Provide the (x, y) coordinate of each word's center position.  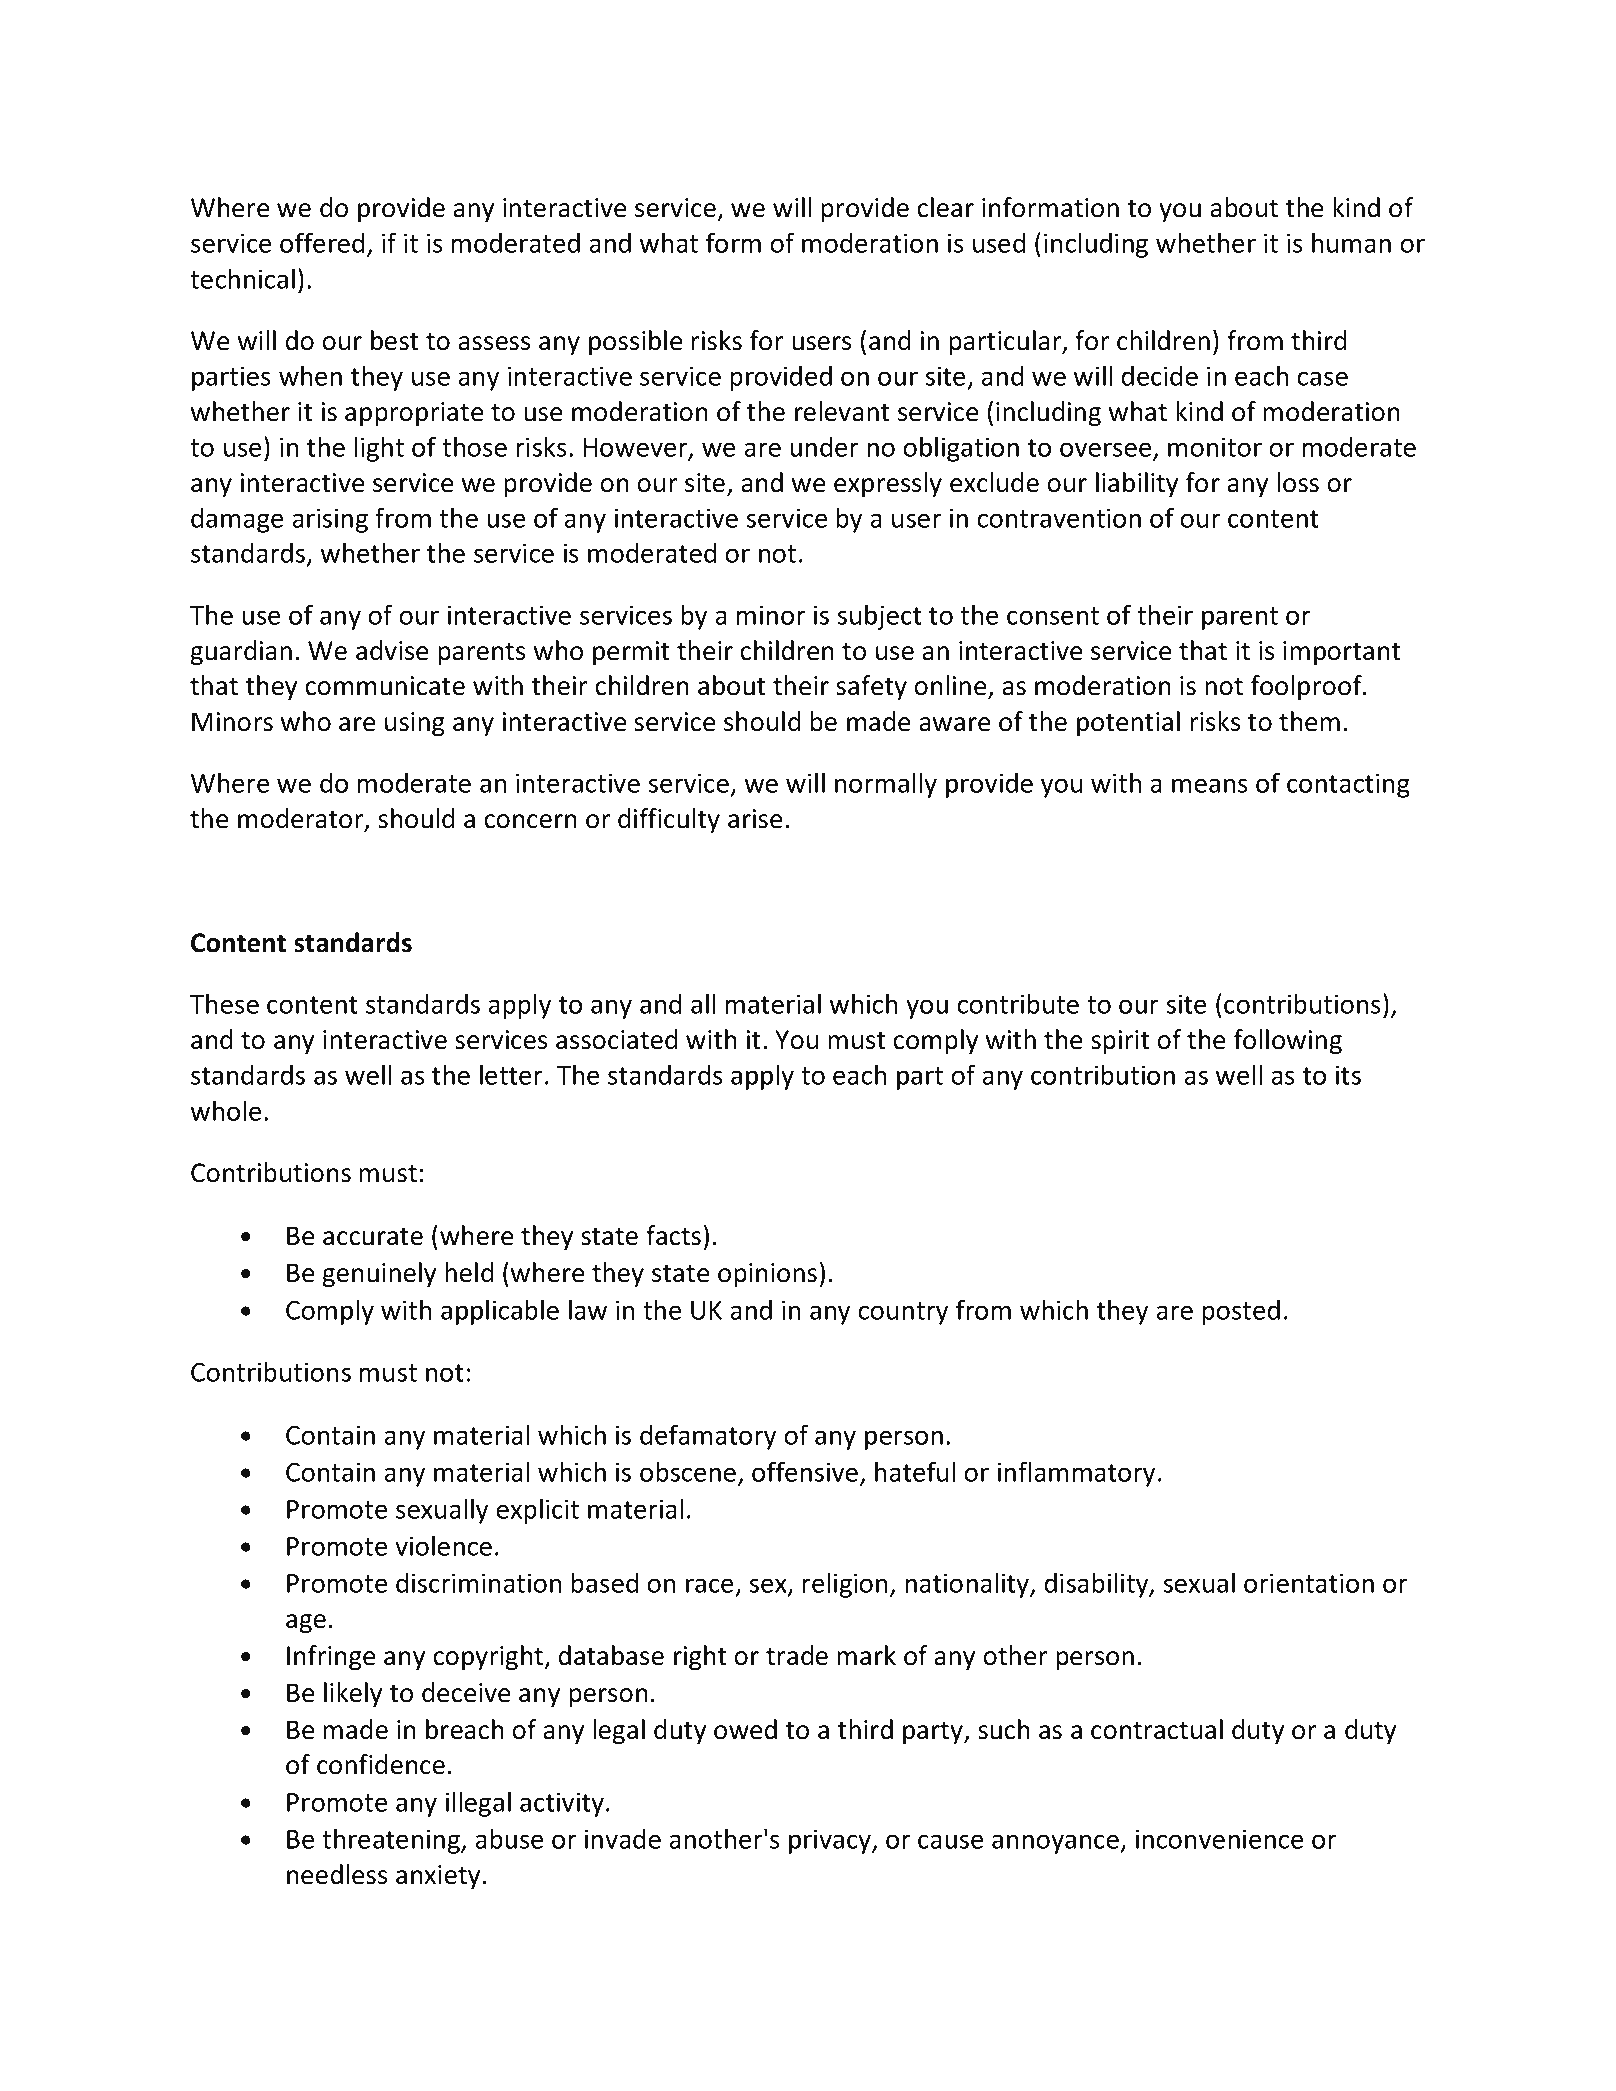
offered (322, 242)
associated (616, 1039)
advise (392, 650)
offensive (805, 1471)
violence (443, 1545)
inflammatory (1076, 1474)
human (1351, 242)
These (224, 1003)
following (1288, 1041)
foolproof (1307, 687)
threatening (392, 1841)
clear (945, 207)
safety (871, 687)
